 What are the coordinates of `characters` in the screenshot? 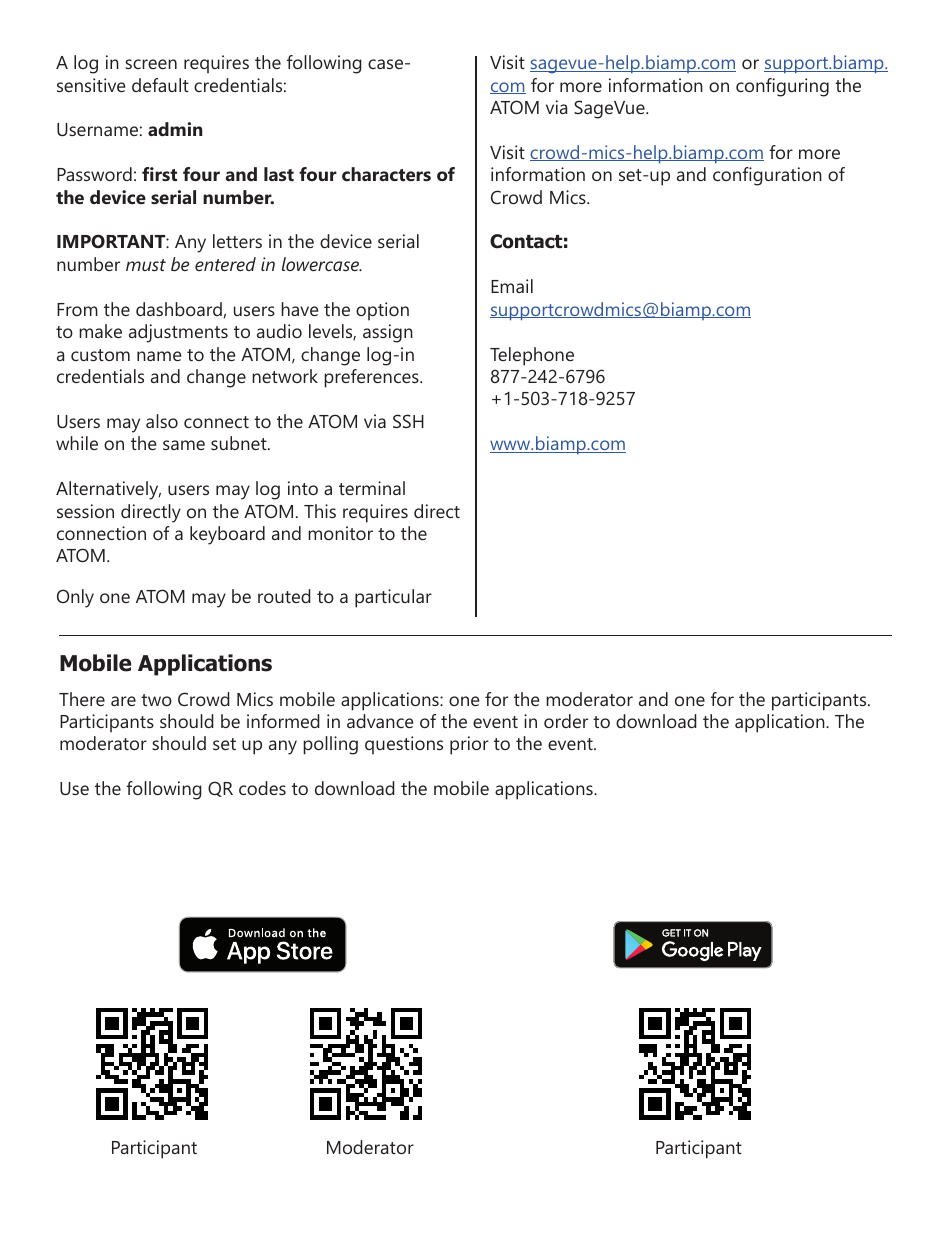 It's located at (386, 174).
